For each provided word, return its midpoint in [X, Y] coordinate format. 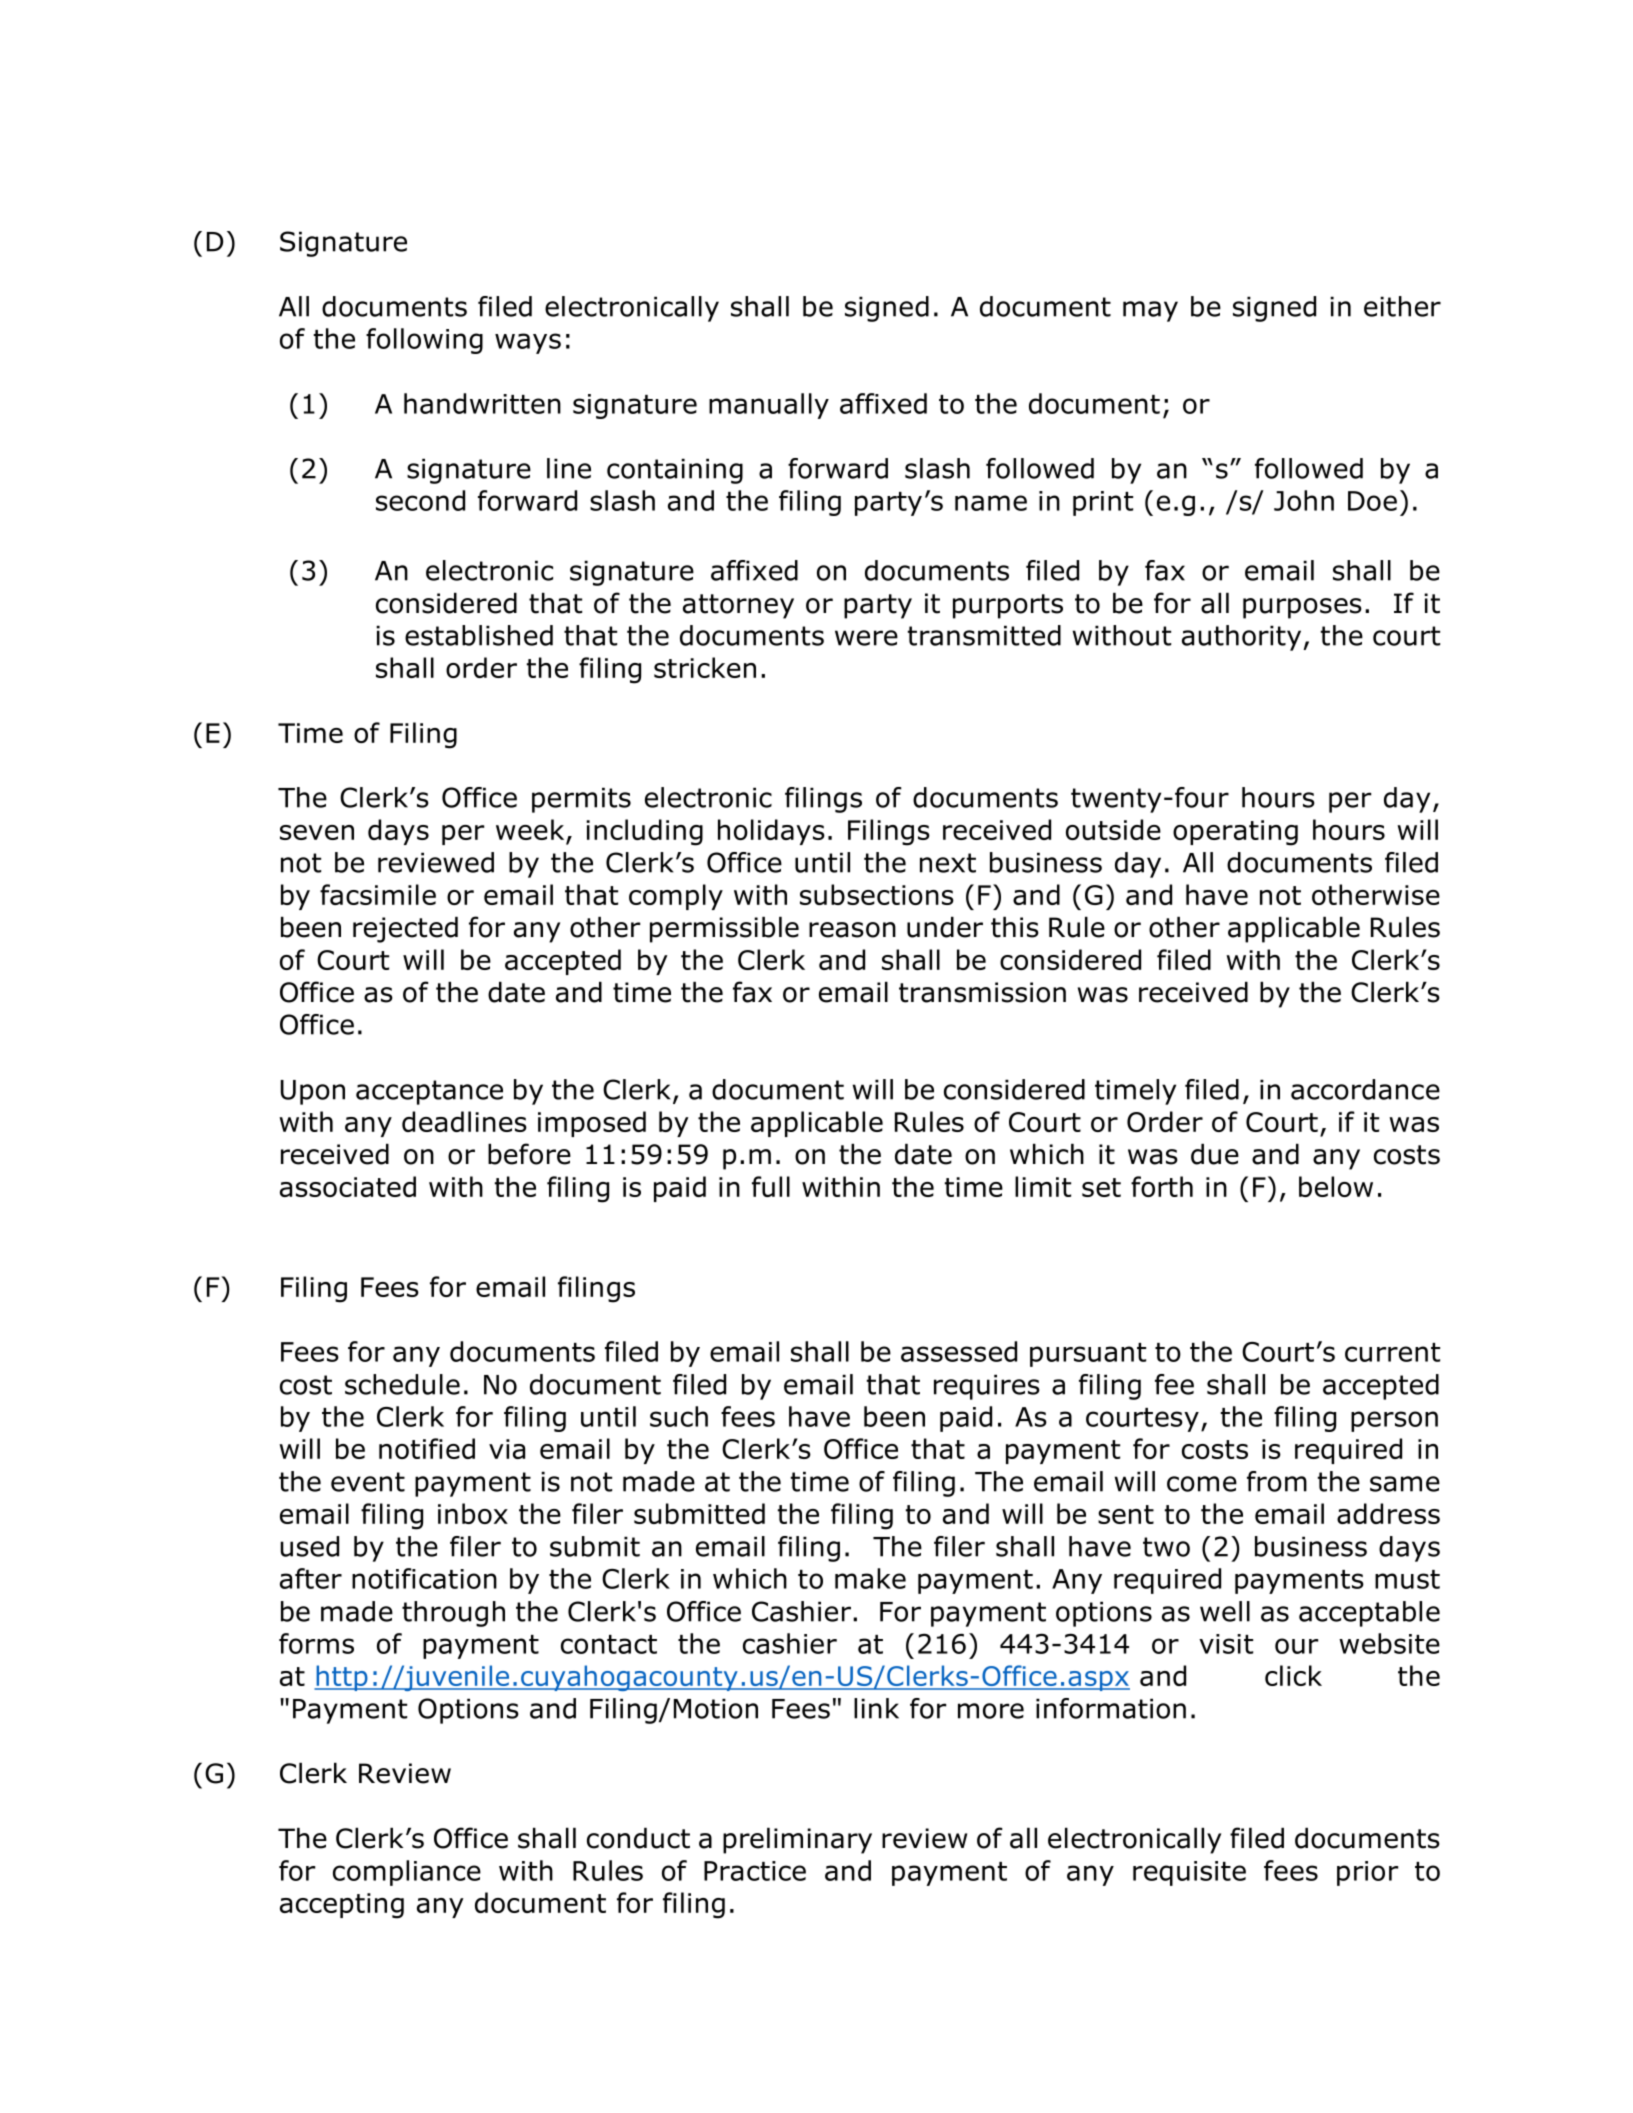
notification [424, 1578]
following [424, 341]
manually [769, 406]
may [1150, 311]
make [870, 1578]
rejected [405, 930]
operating [1235, 833]
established [479, 635]
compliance [407, 1873]
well [1225, 1611]
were [866, 638]
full [771, 1186]
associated [348, 1186]
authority [1243, 638]
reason [852, 930]
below [1336, 1186]
